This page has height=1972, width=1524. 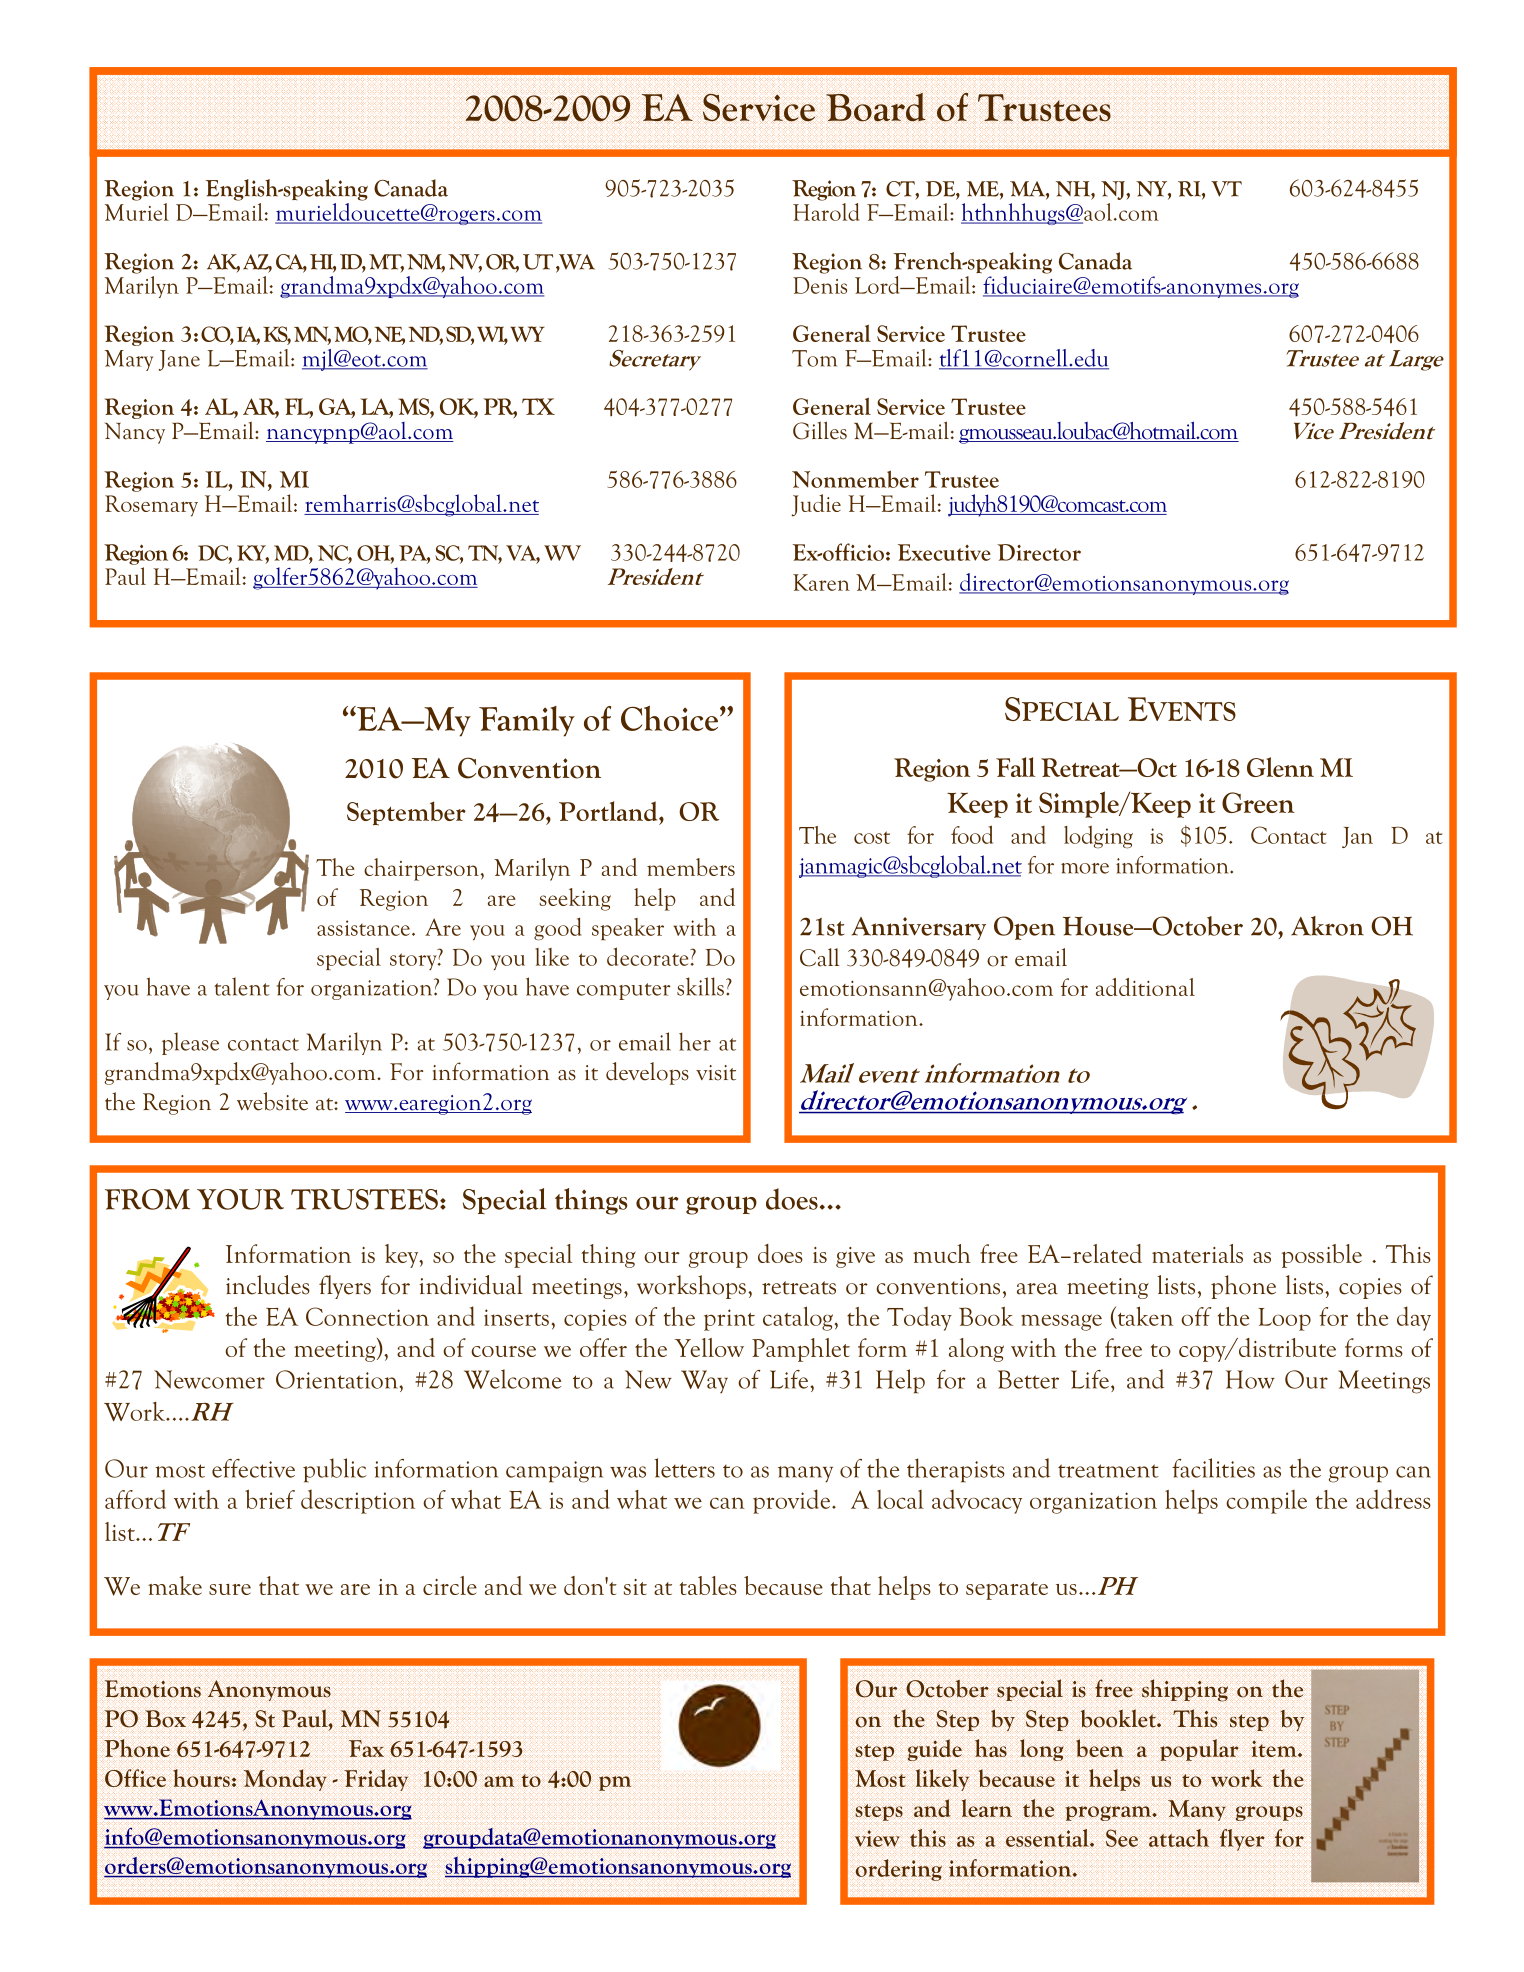 I want to click on view, so click(x=877, y=1838).
